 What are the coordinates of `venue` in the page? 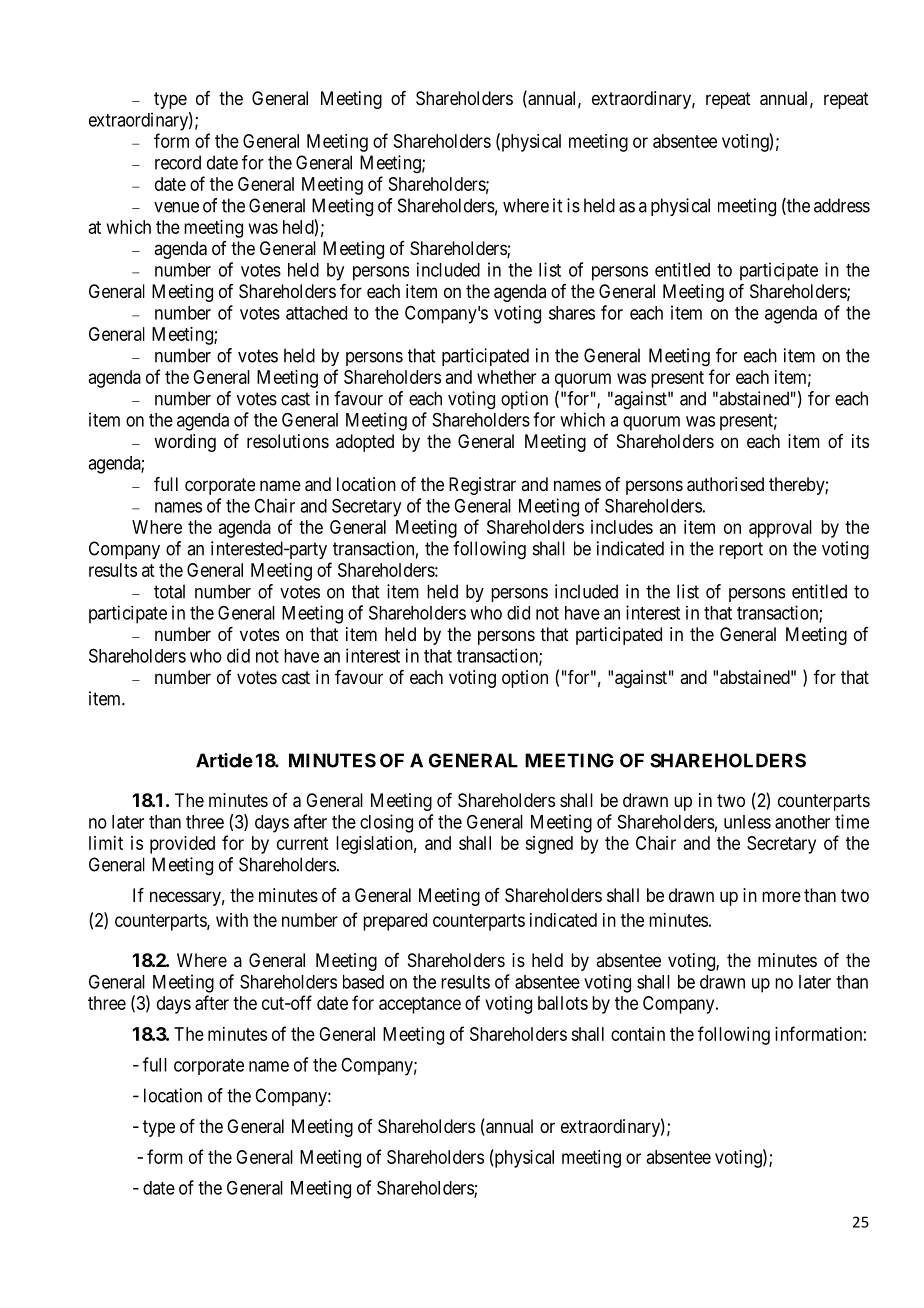 It's located at (176, 207).
